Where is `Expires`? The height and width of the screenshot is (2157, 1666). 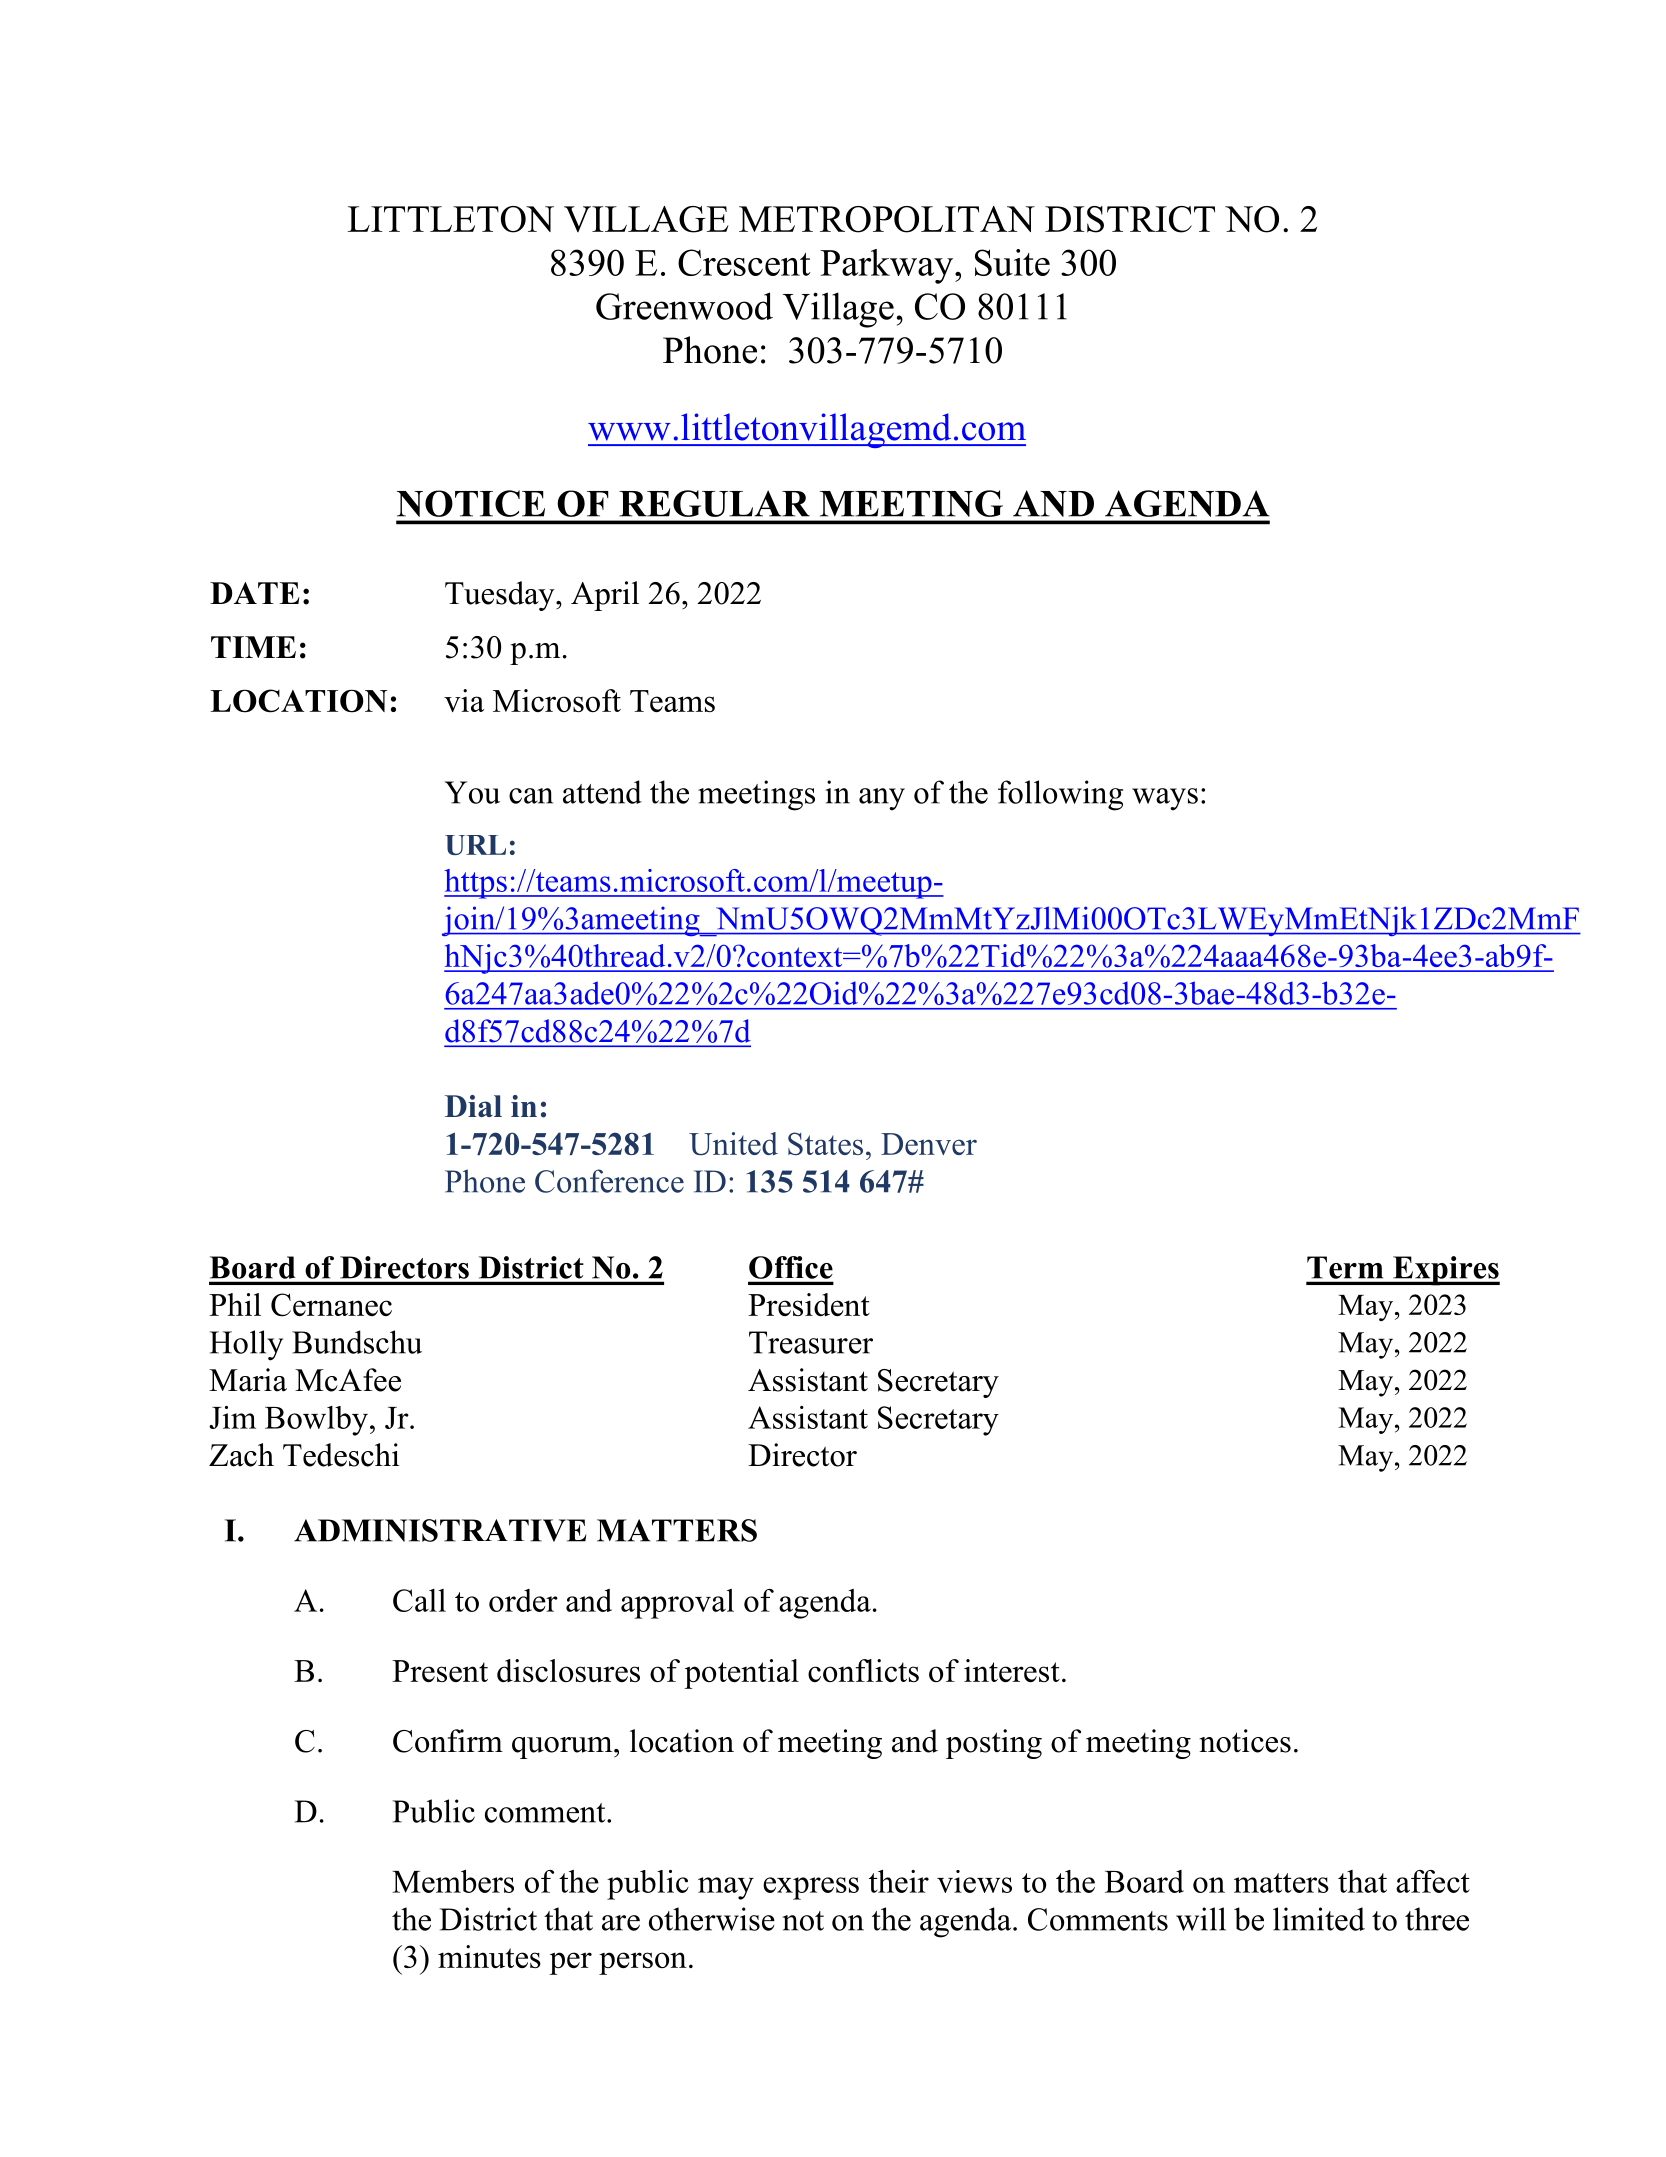
Expires is located at coordinates (1445, 1271).
